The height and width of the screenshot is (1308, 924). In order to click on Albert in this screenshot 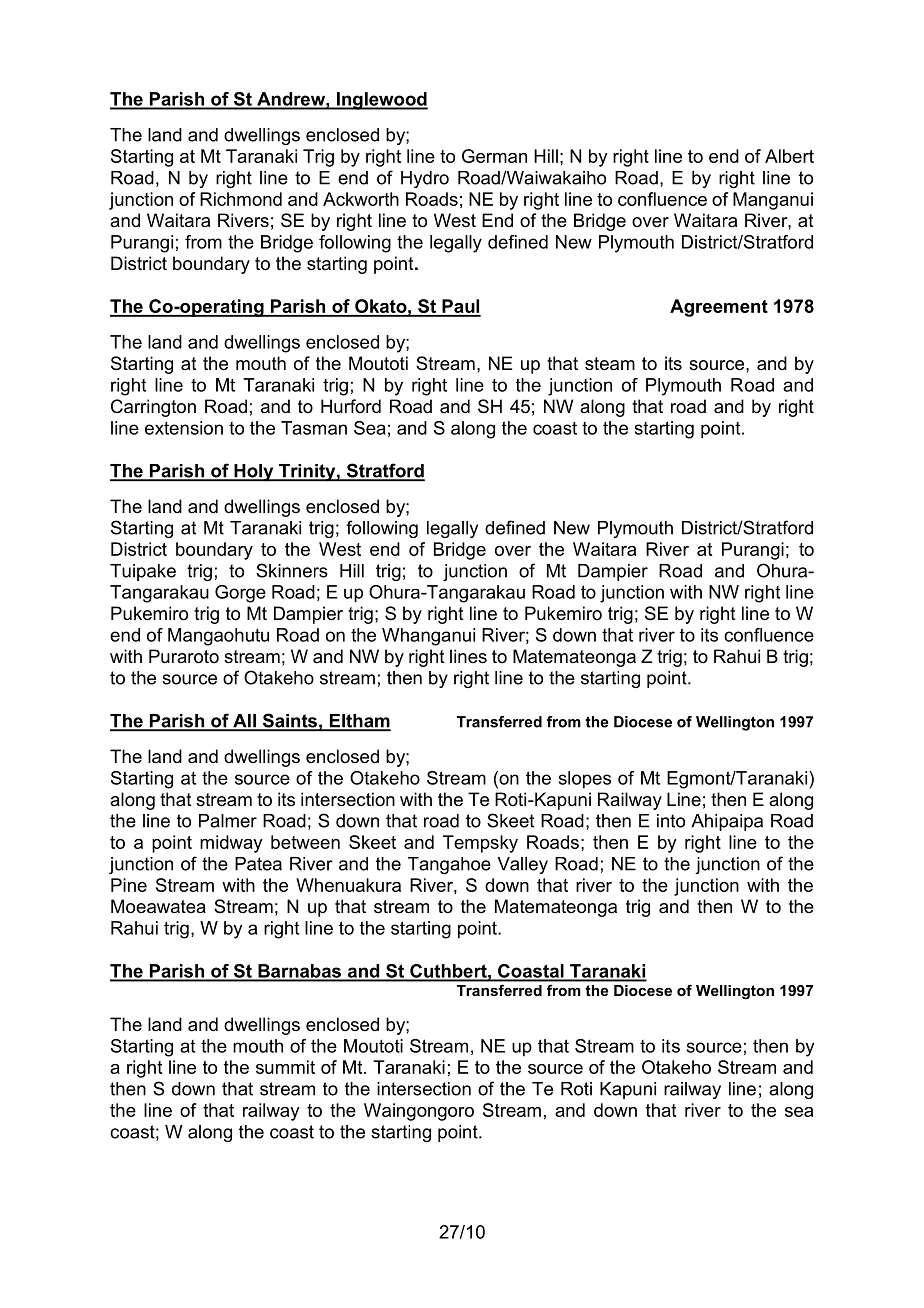, I will do `click(789, 156)`.
